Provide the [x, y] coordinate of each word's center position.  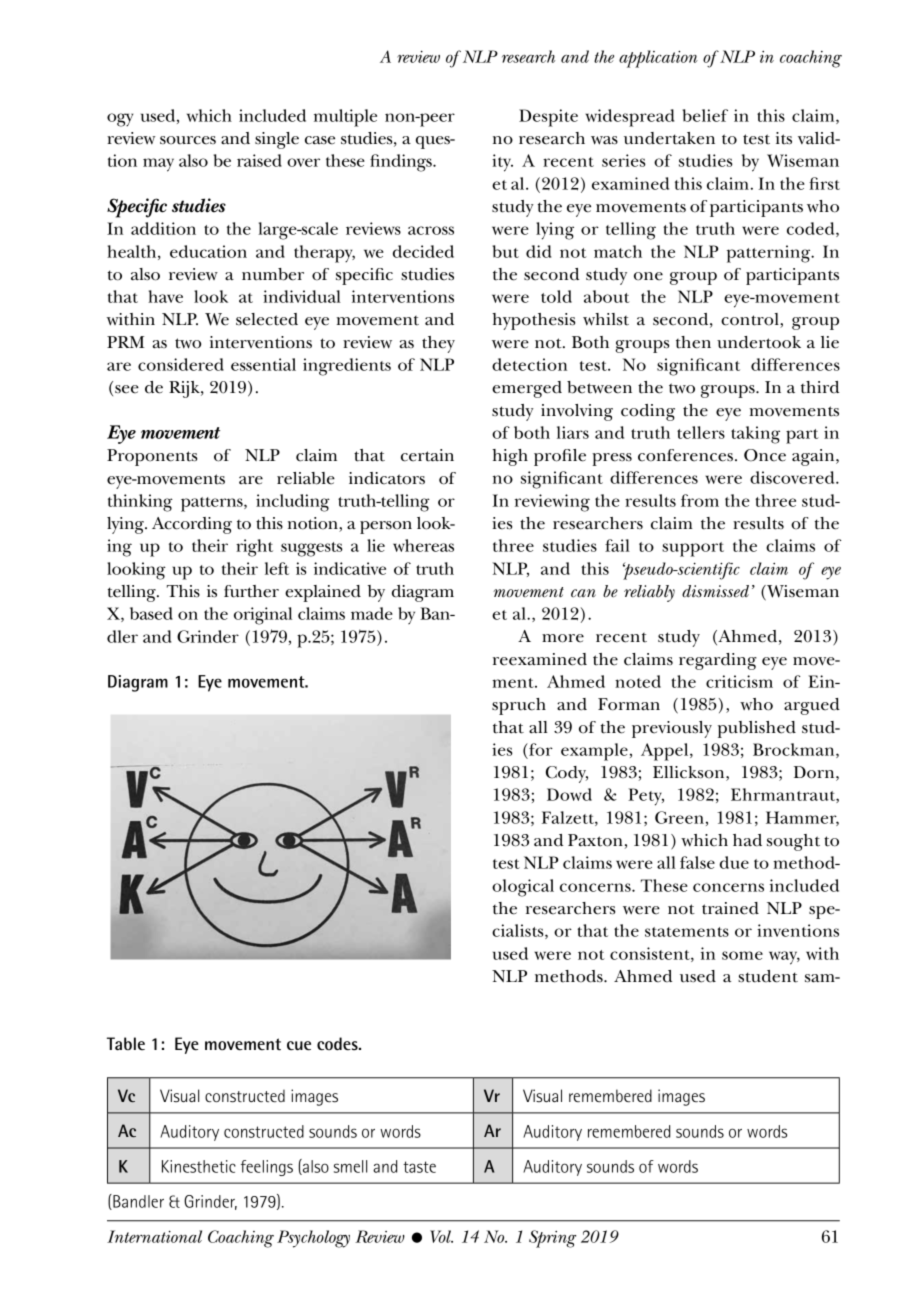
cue [299, 1046]
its [784, 138]
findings [402, 163]
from [700, 500]
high [510, 457]
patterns [213, 504]
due [734, 862]
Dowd [569, 794]
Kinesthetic [199, 1166]
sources [188, 140]
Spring [552, 1239]
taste [419, 1167]
